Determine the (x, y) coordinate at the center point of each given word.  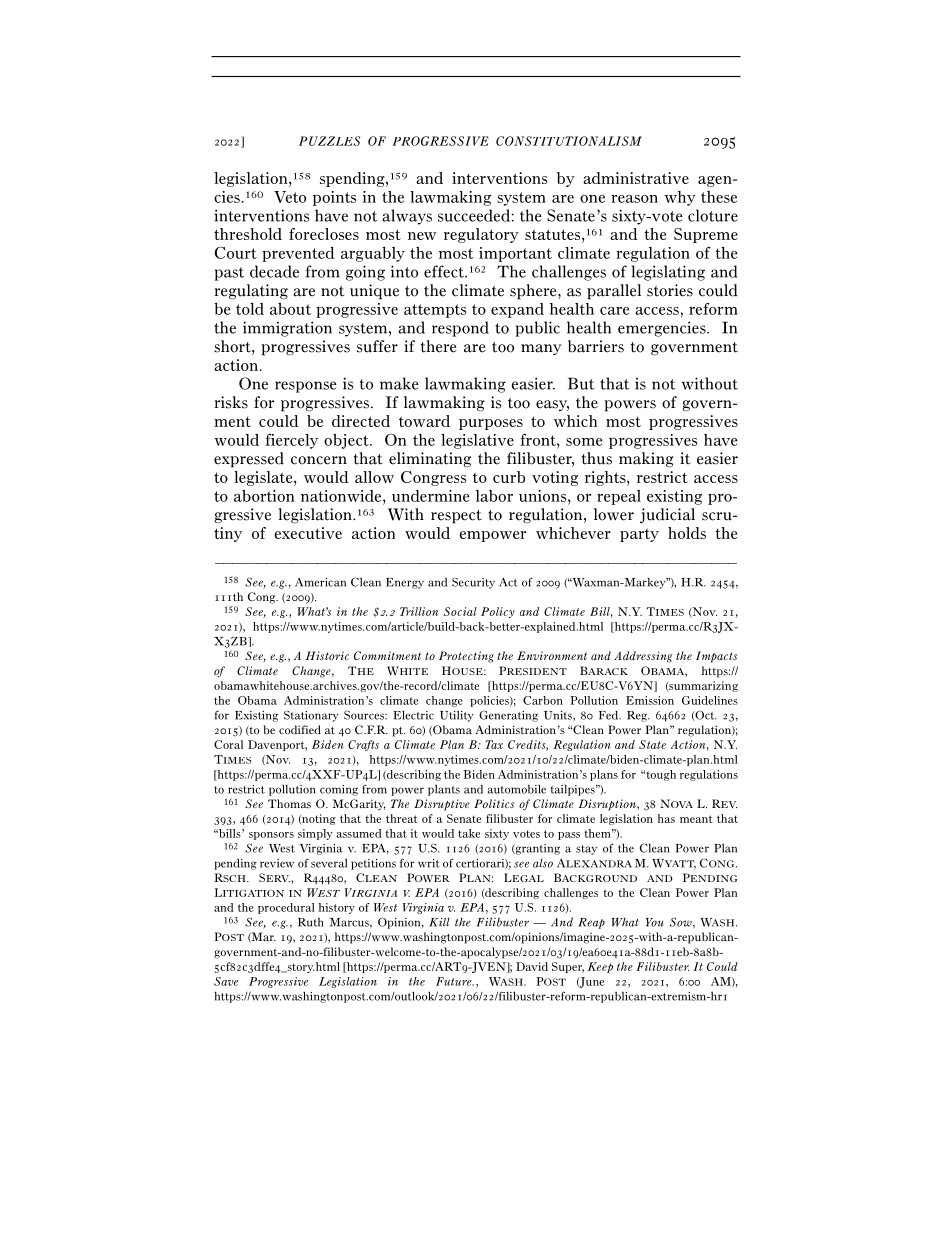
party (639, 535)
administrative (636, 178)
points (335, 198)
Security (473, 583)
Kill (439, 922)
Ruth (310, 922)
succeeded (474, 215)
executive (308, 533)
